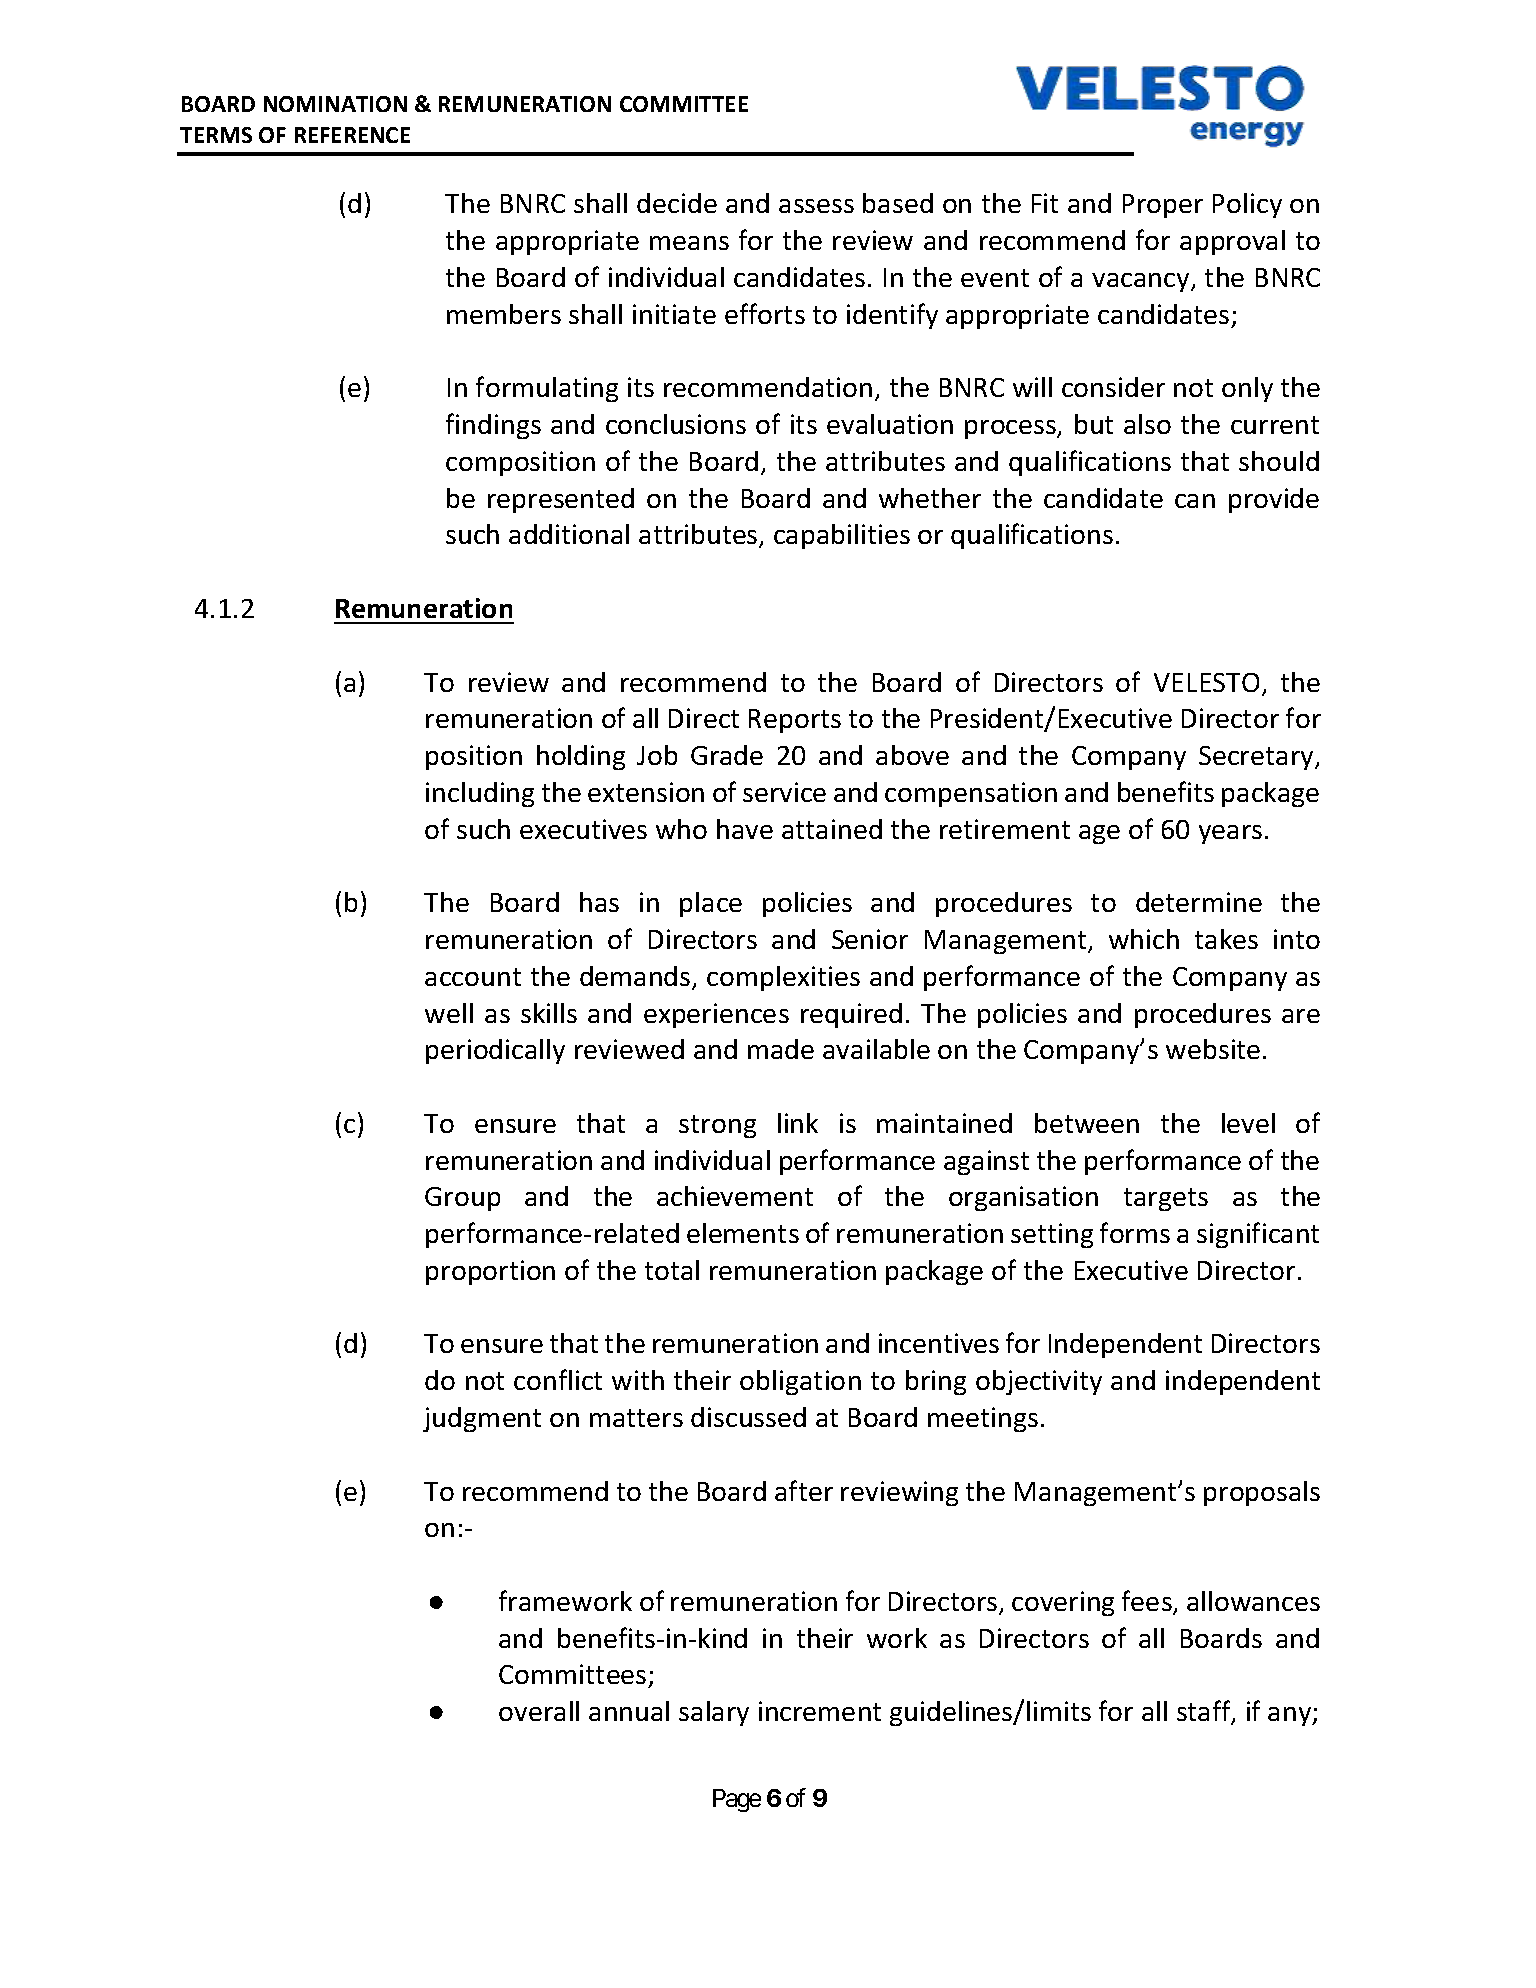 The height and width of the page is (1988, 1536). I want to click on assess, so click(816, 206).
